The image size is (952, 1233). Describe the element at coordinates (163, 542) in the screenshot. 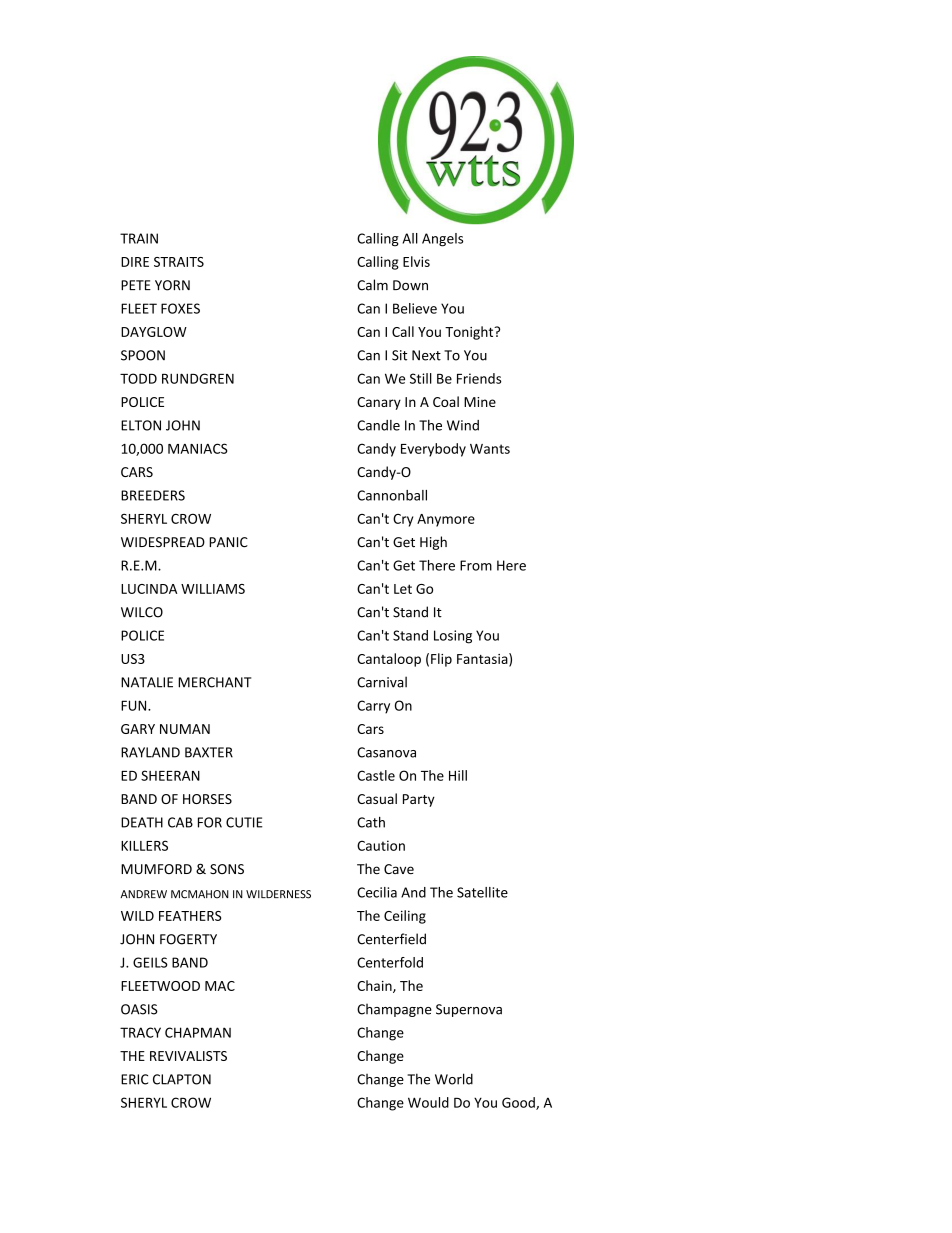

I see `WIDESPREAD` at that location.
